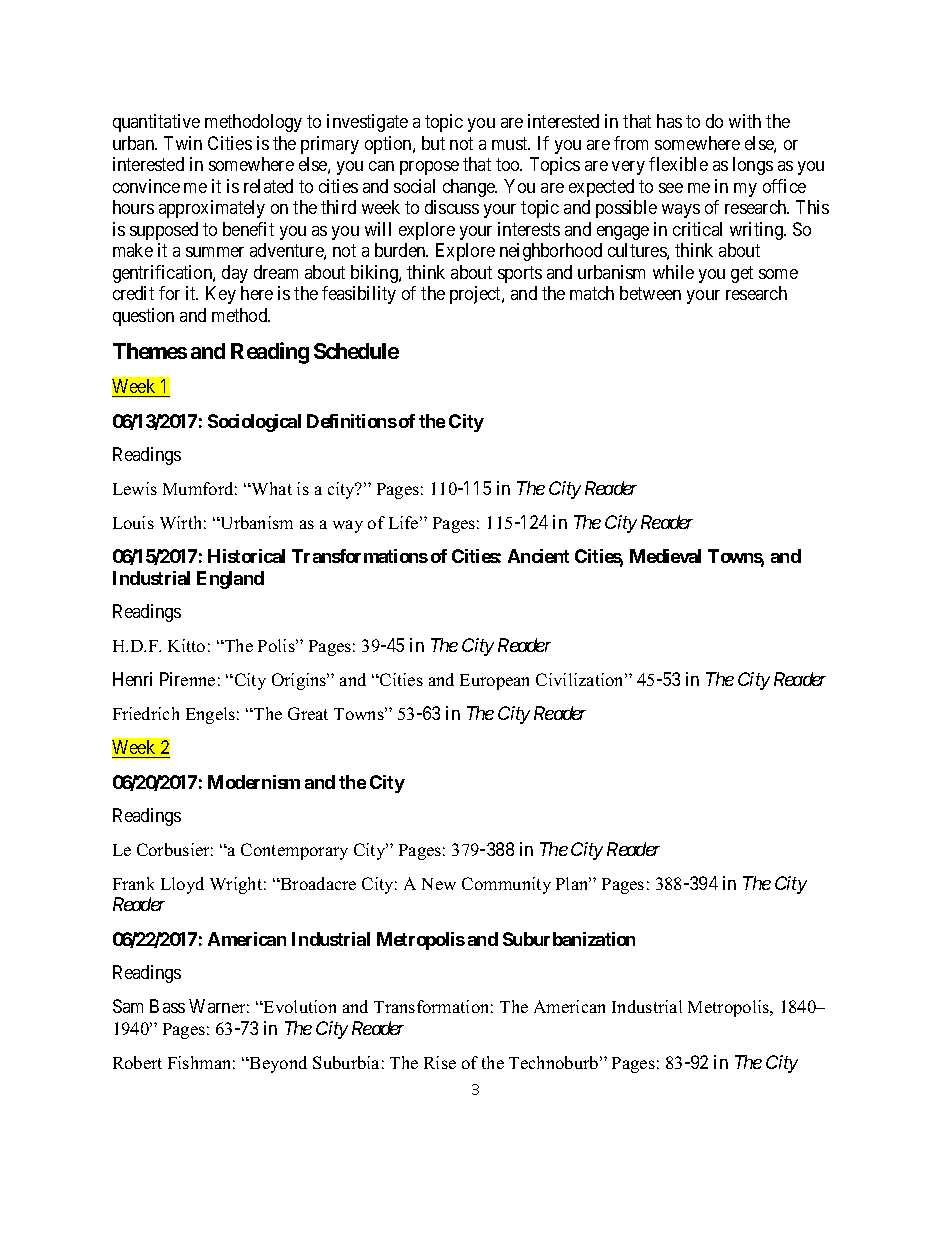  I want to click on Rise, so click(440, 1062).
